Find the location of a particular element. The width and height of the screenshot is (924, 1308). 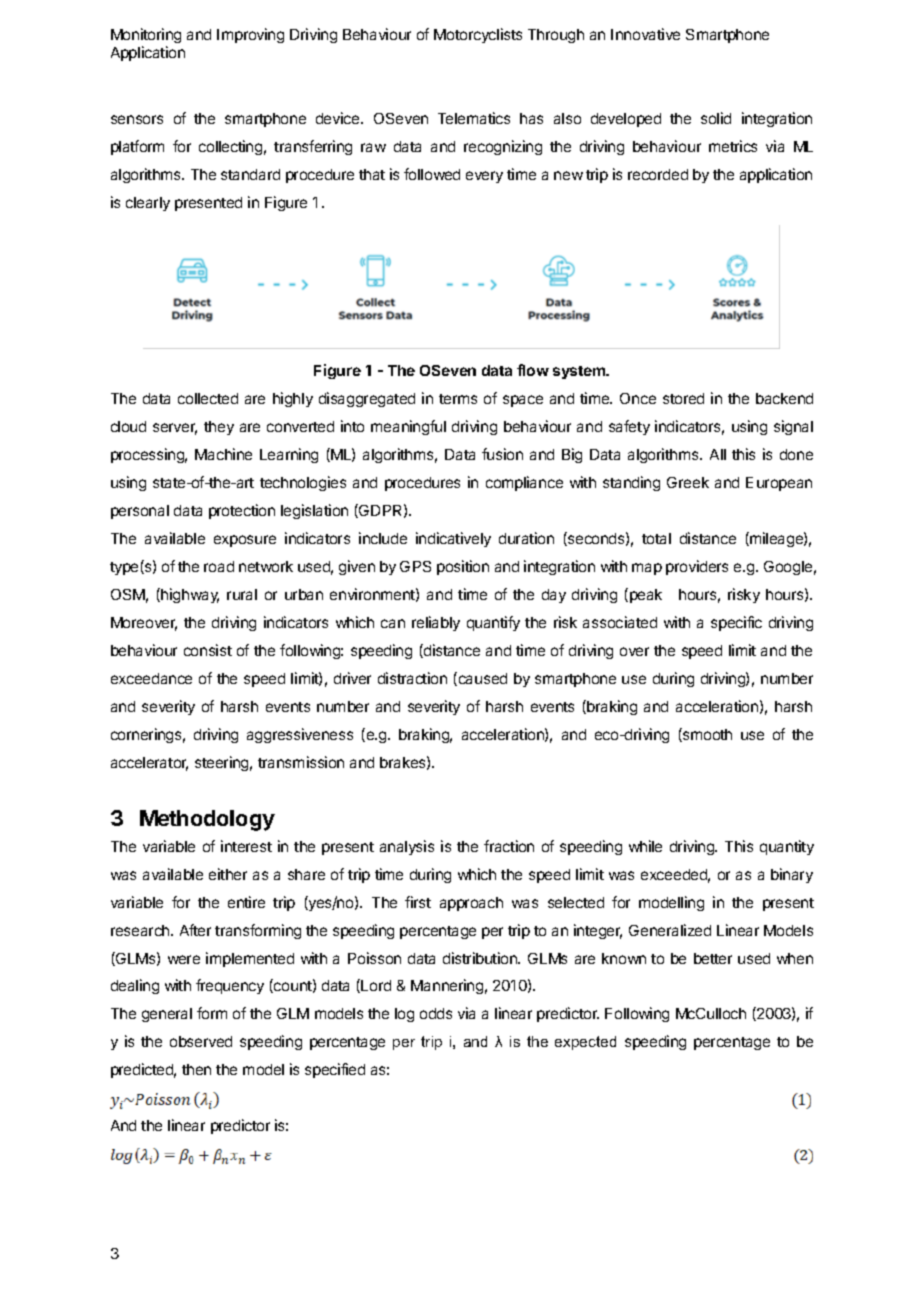

odds is located at coordinates (436, 1013).
